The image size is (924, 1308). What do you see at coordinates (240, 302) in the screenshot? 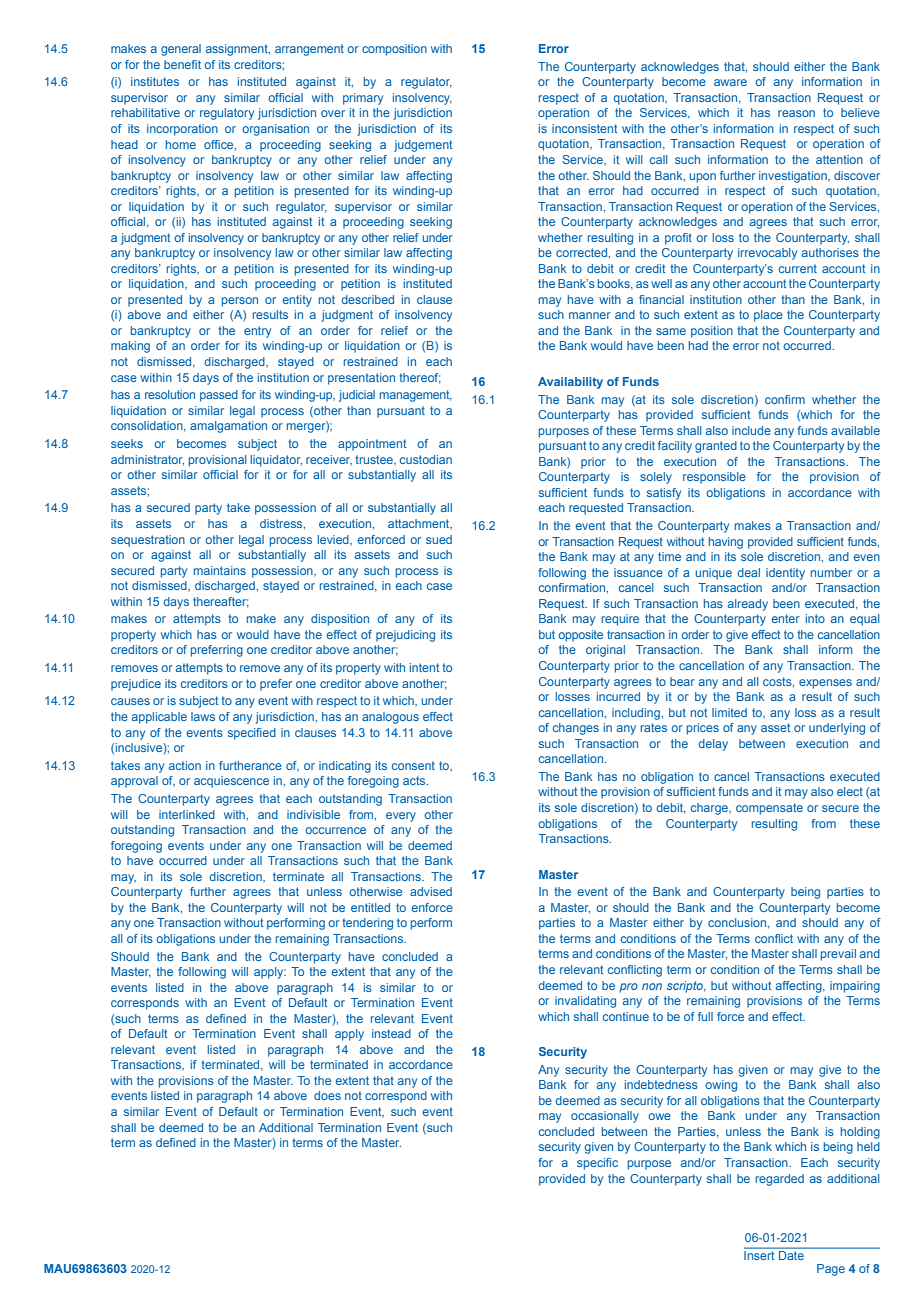
I see `person` at bounding box center [240, 302].
